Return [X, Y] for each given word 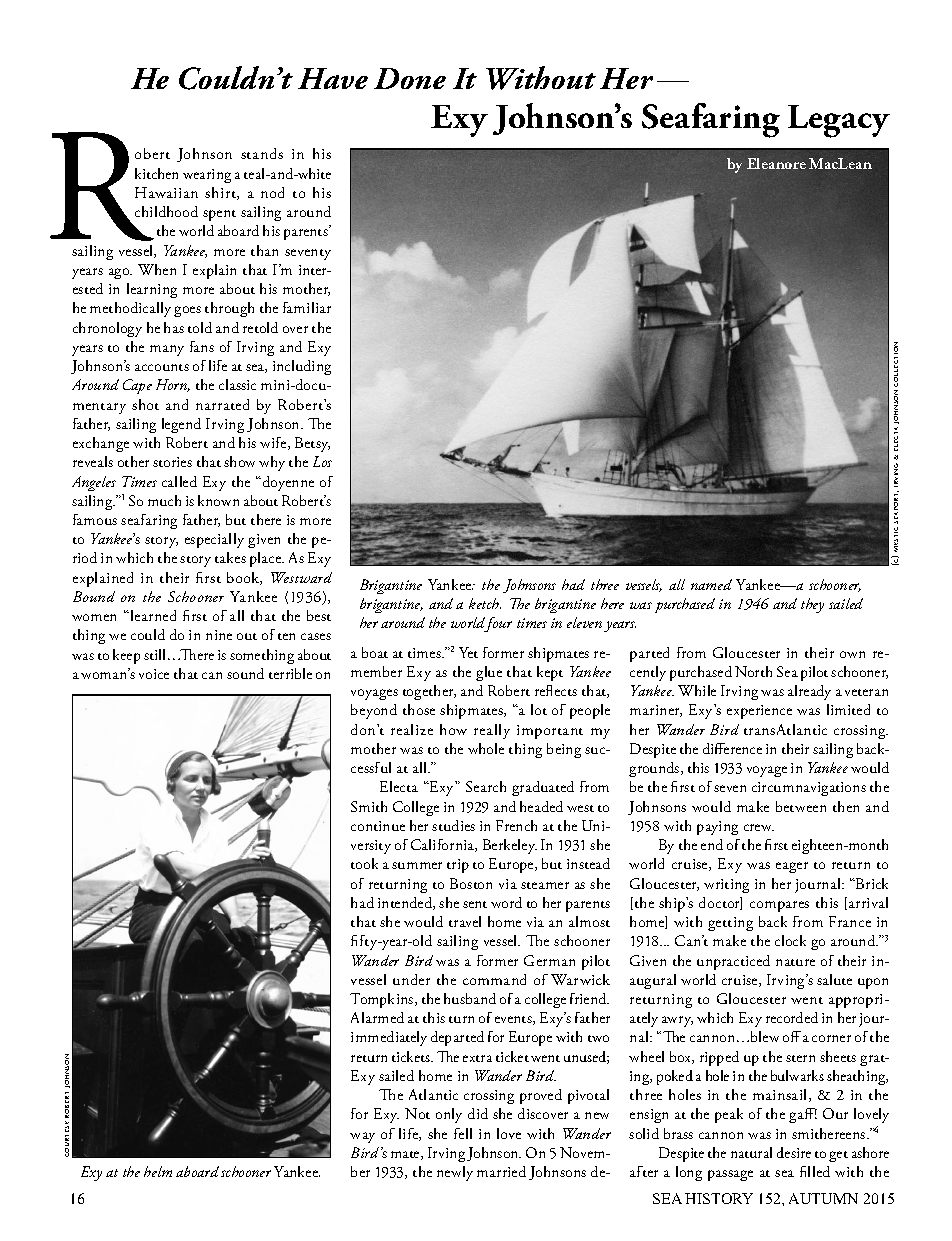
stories [172, 462]
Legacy [839, 121]
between [801, 806]
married [501, 1171]
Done [410, 78]
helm [158, 1171]
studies [453, 825]
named [711, 584]
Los [322, 461]
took [364, 863]
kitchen [156, 173]
